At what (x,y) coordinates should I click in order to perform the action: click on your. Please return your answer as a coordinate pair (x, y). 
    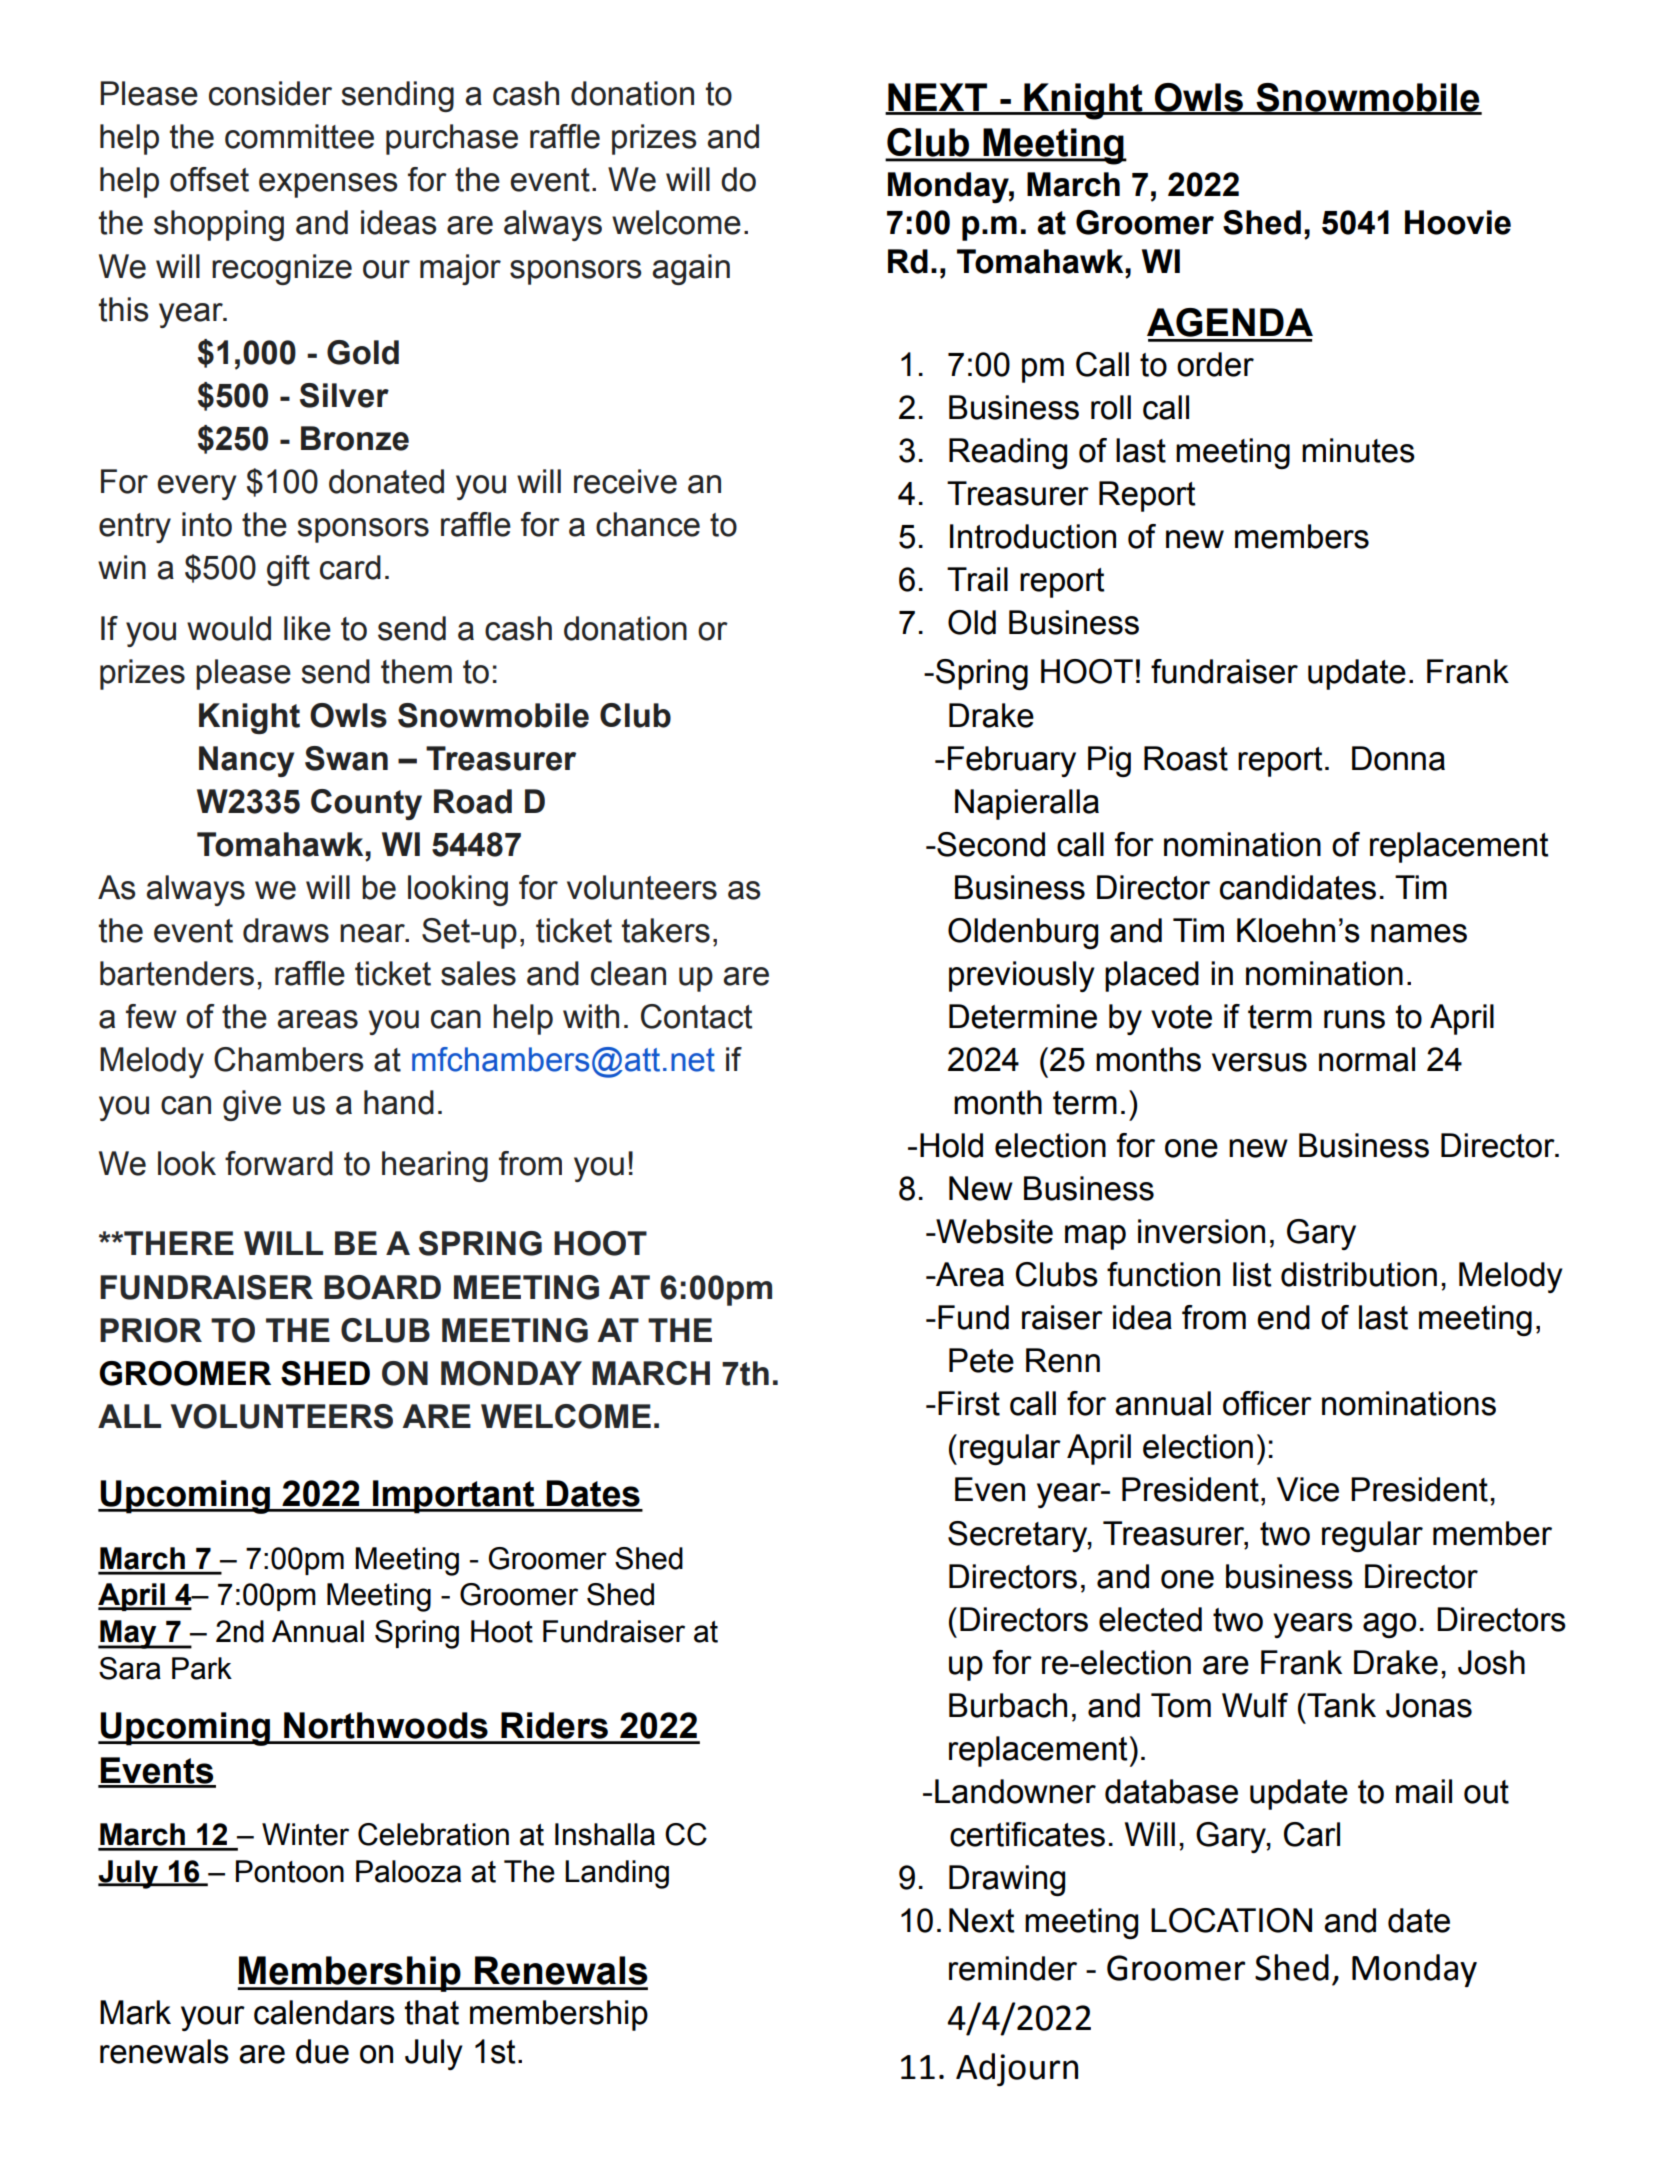
    Looking at the image, I should click on (213, 2018).
